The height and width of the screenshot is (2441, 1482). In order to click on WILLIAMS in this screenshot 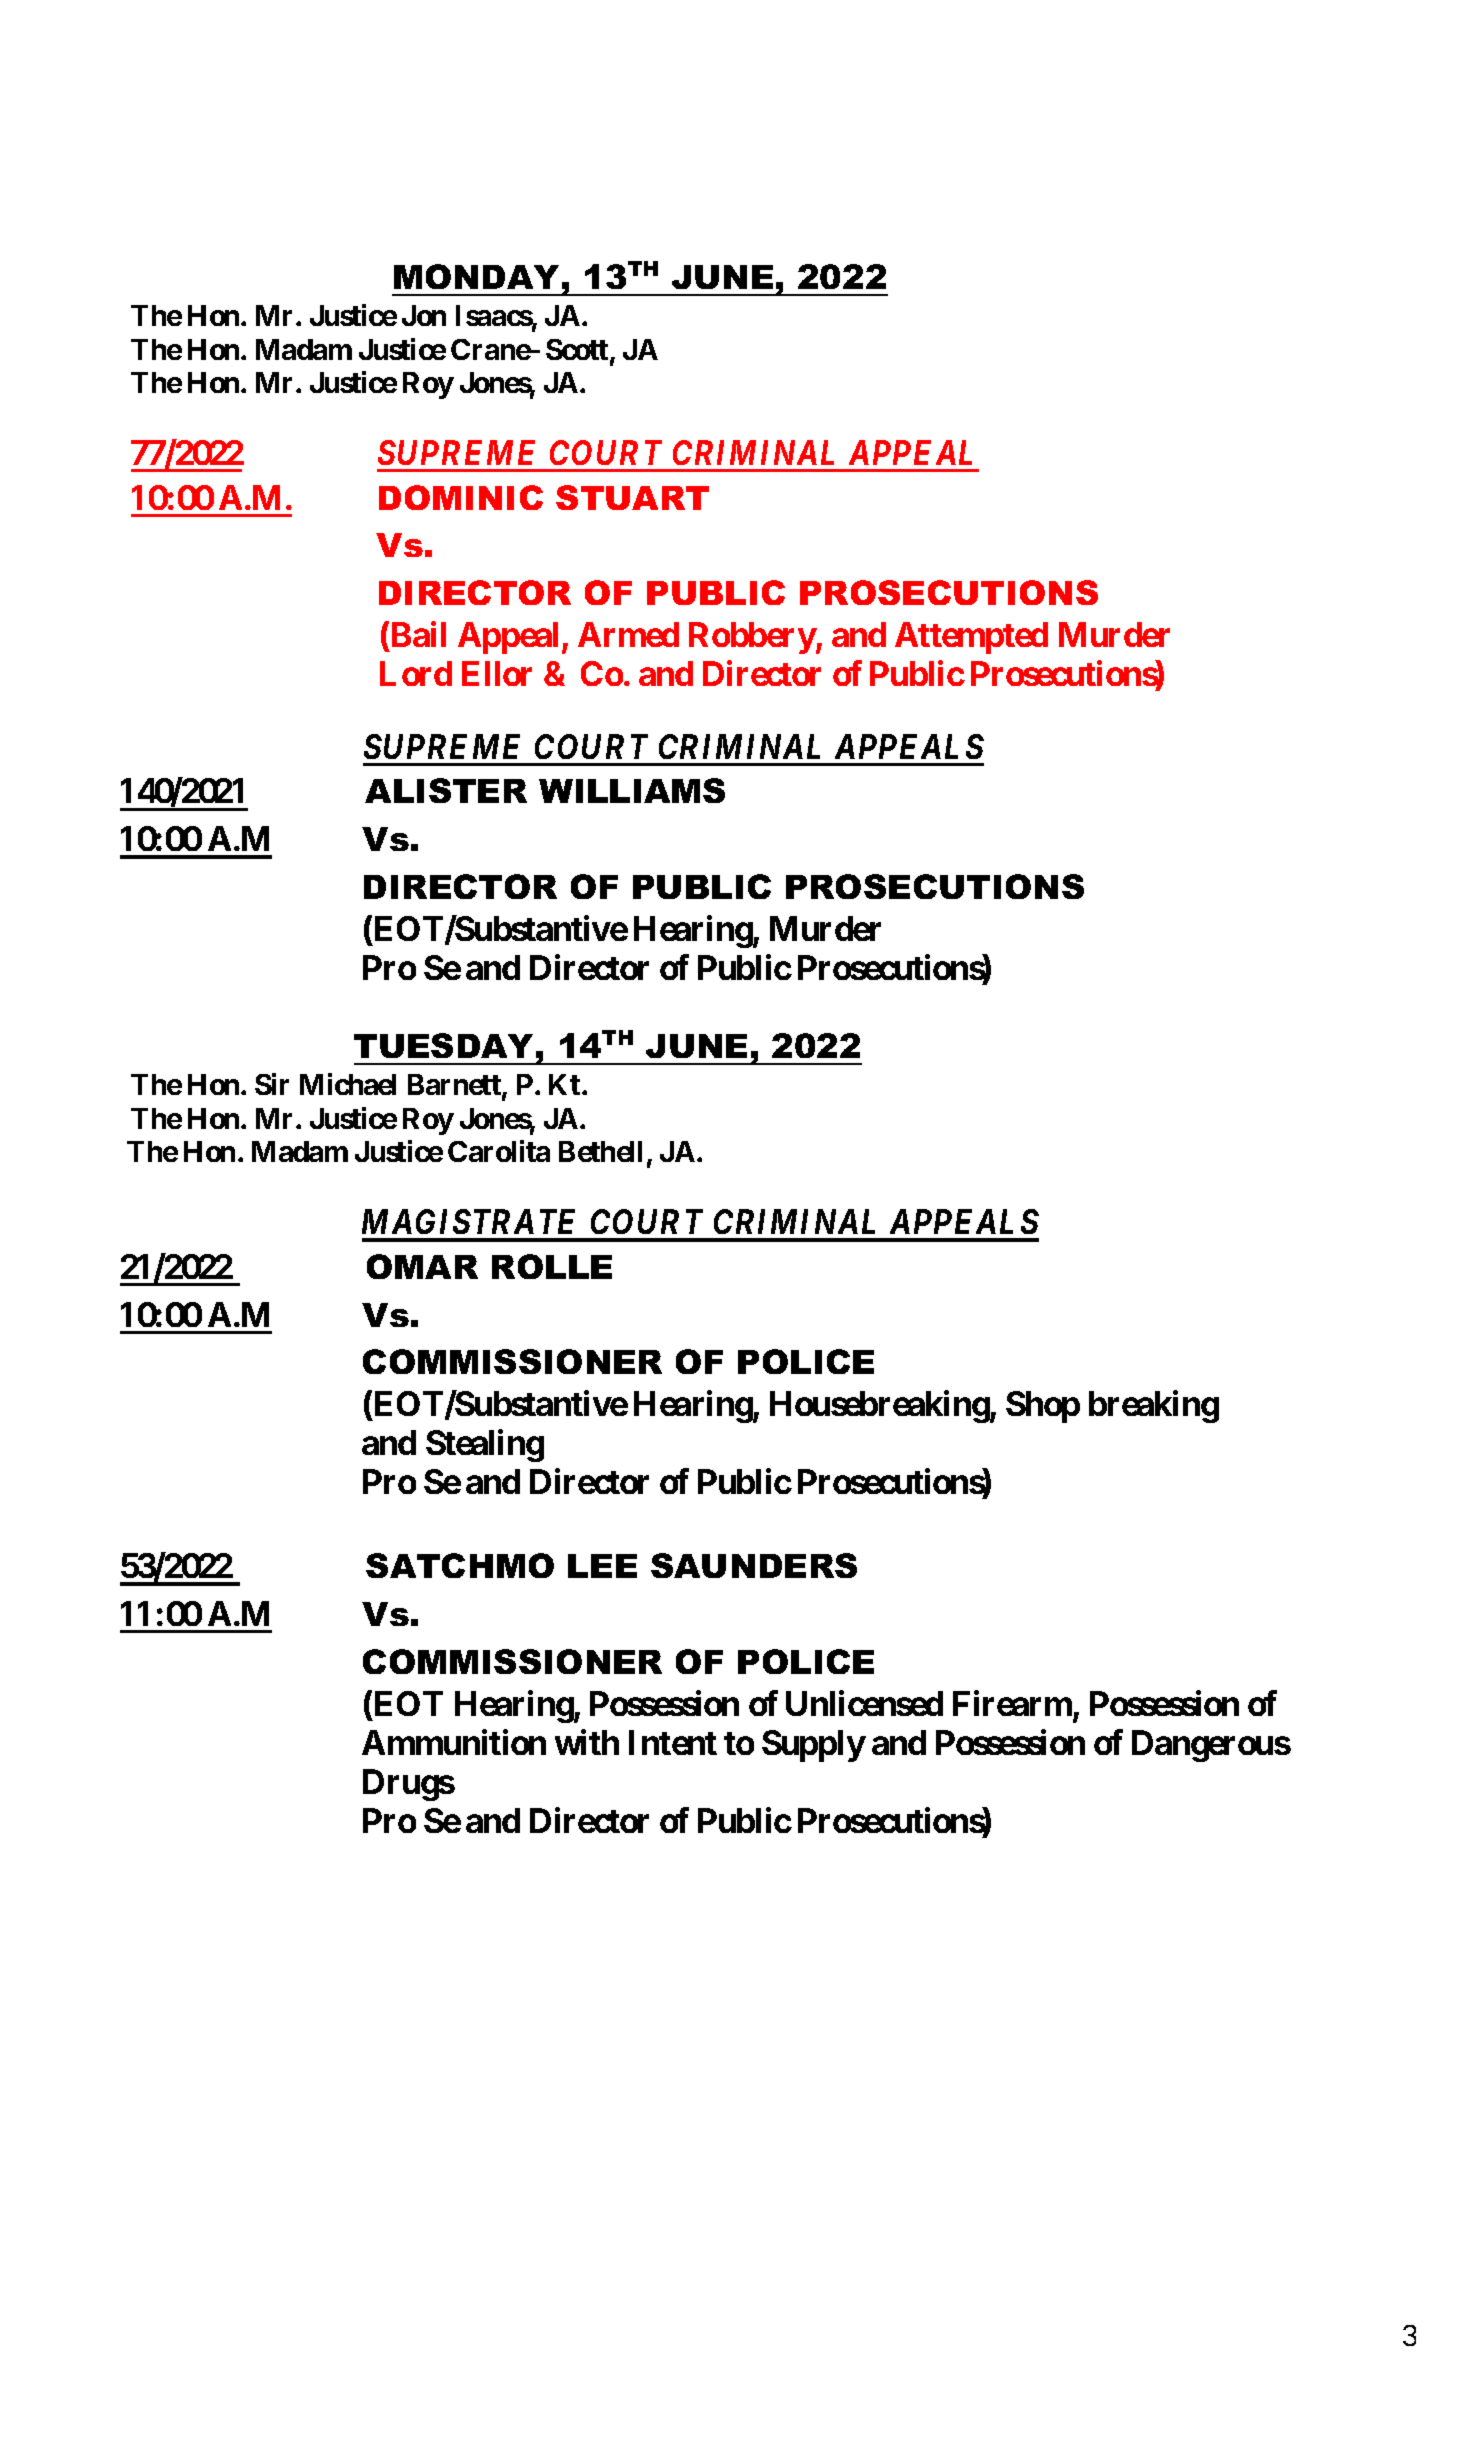, I will do `click(632, 790)`.
